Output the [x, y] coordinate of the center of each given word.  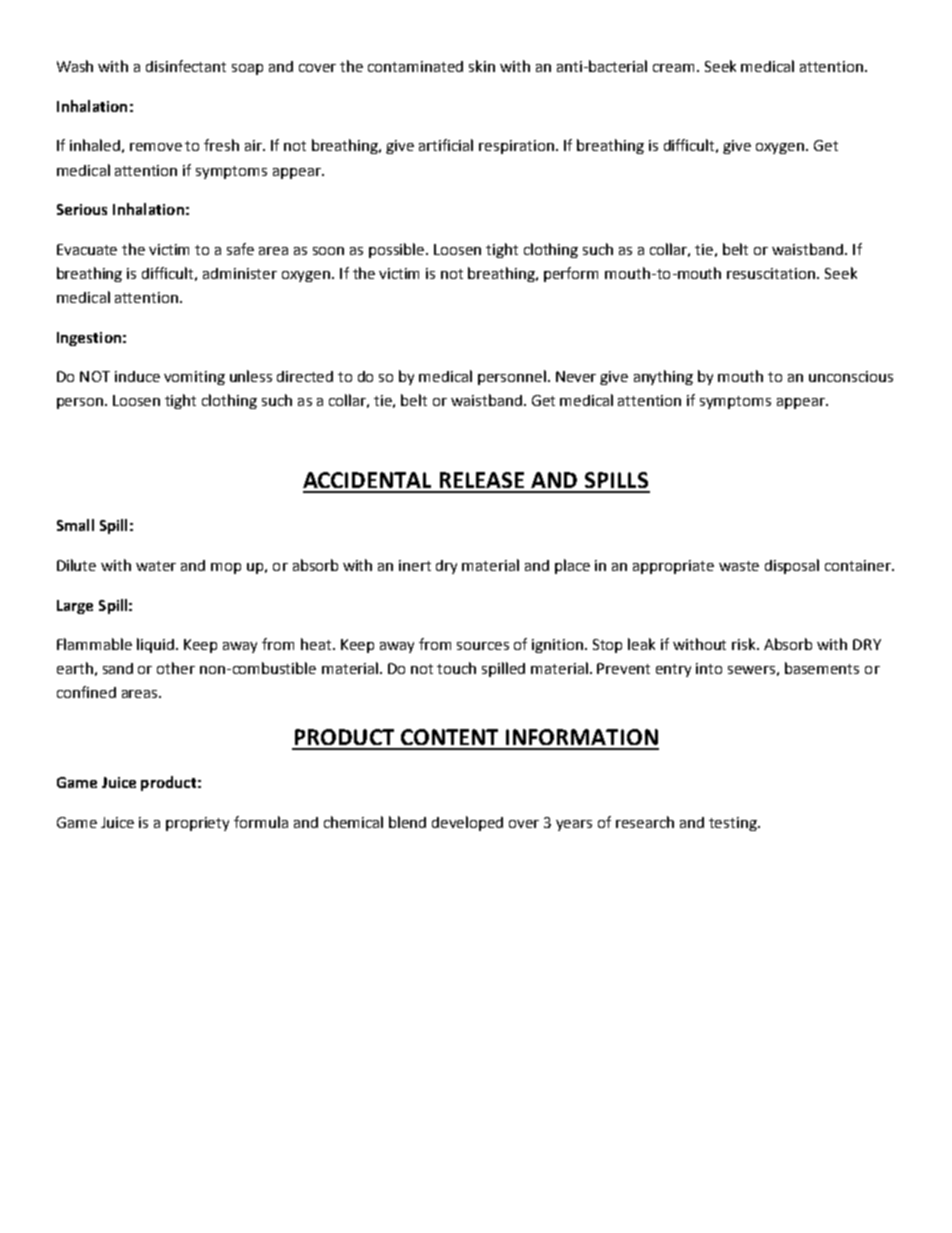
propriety [197, 824]
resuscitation [772, 273]
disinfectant [186, 66]
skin [482, 66]
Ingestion [89, 339]
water [156, 566]
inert [415, 565]
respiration [516, 147]
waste [739, 566]
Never [576, 376]
